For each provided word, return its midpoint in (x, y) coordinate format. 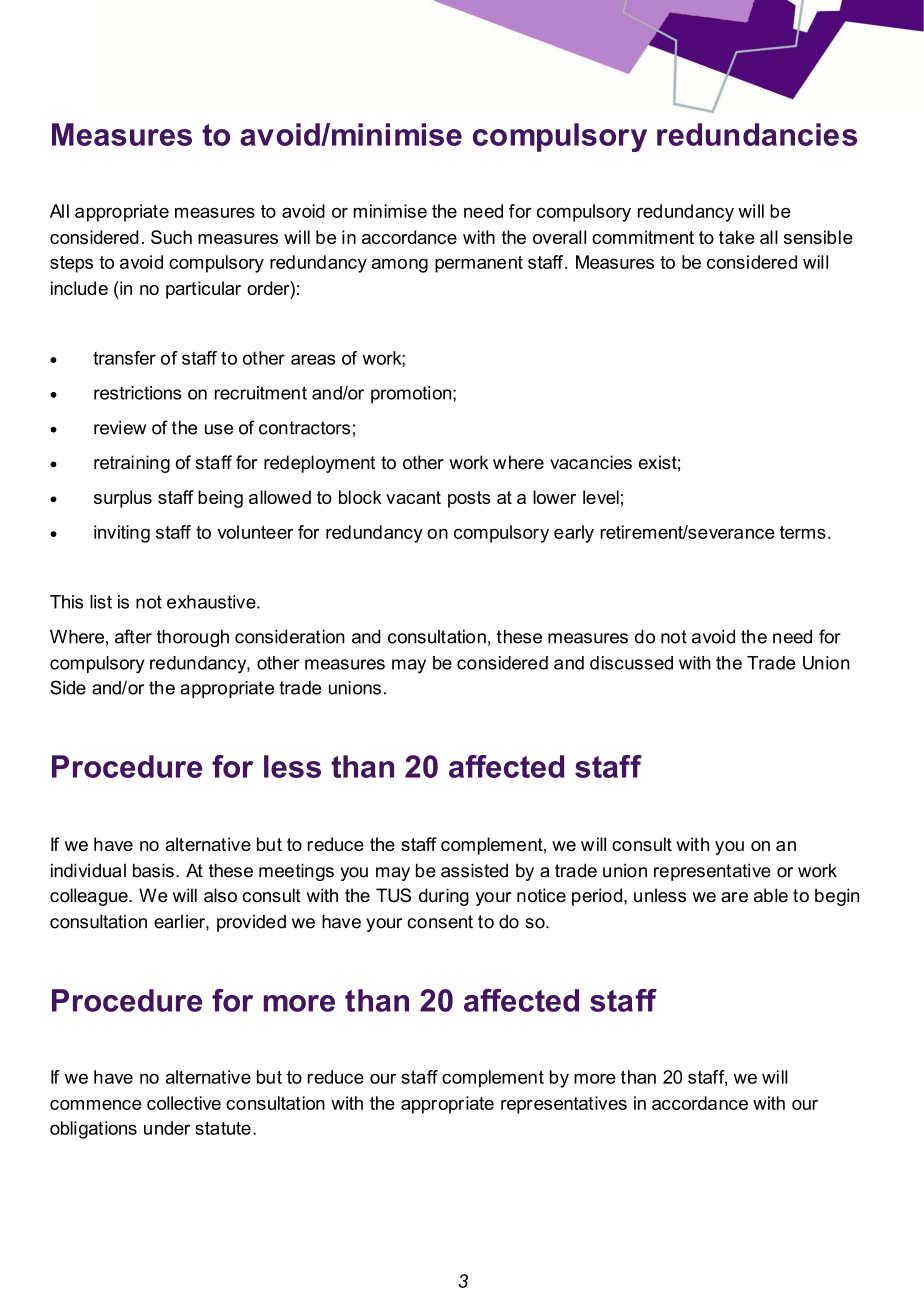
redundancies (757, 134)
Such (171, 237)
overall (559, 237)
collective (184, 1103)
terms (803, 532)
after (133, 636)
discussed (631, 663)
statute (223, 1128)
